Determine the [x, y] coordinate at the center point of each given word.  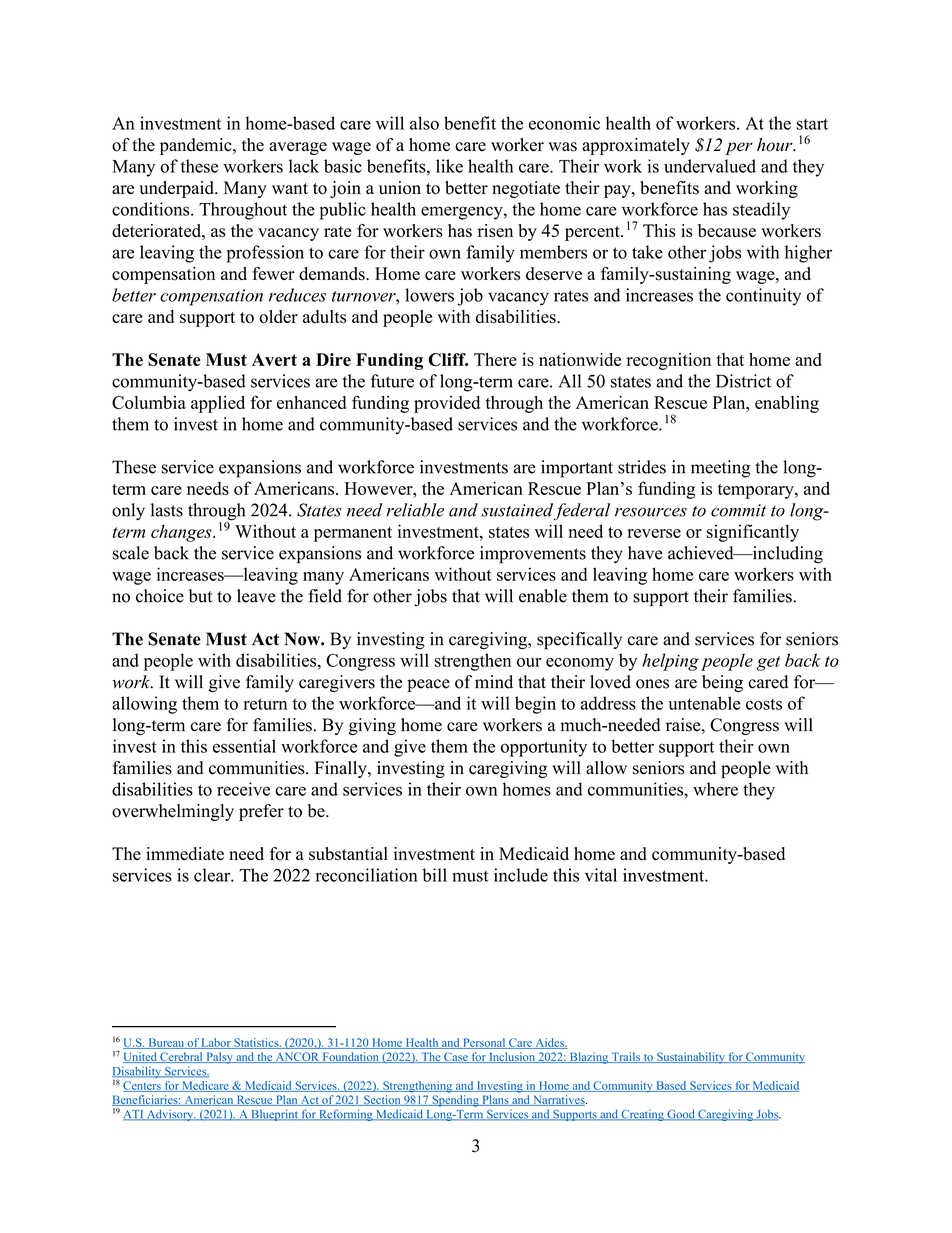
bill [434, 875]
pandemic [197, 146]
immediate [185, 854]
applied [218, 404]
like [449, 166]
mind [494, 682]
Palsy [219, 1058]
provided [447, 404]
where [715, 789]
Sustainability [691, 1058]
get [768, 663]
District [743, 381]
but [200, 596]
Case [456, 1057]
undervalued [710, 166]
